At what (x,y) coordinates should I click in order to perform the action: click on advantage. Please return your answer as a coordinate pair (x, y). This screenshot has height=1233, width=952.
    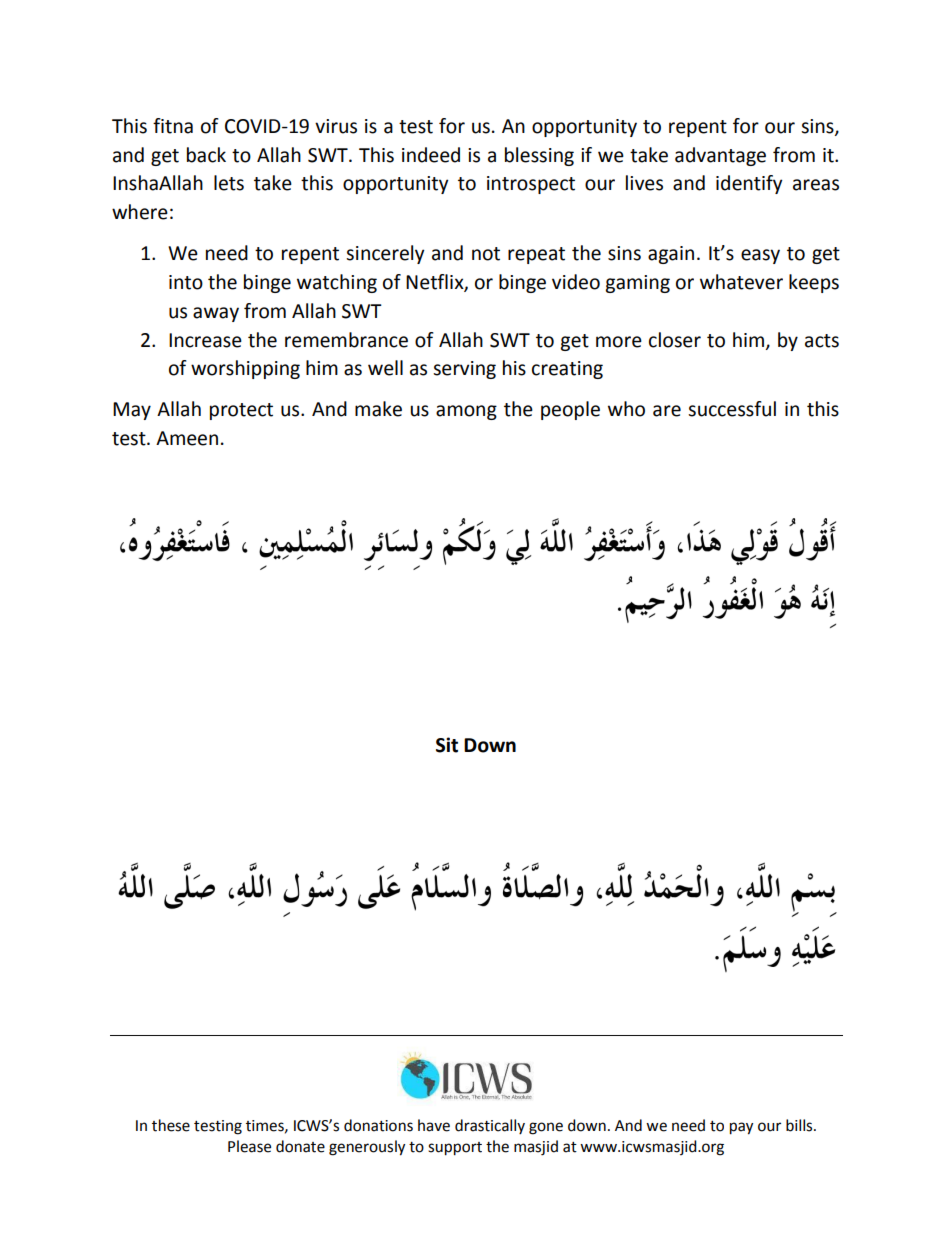
    Looking at the image, I should click on (720, 156).
